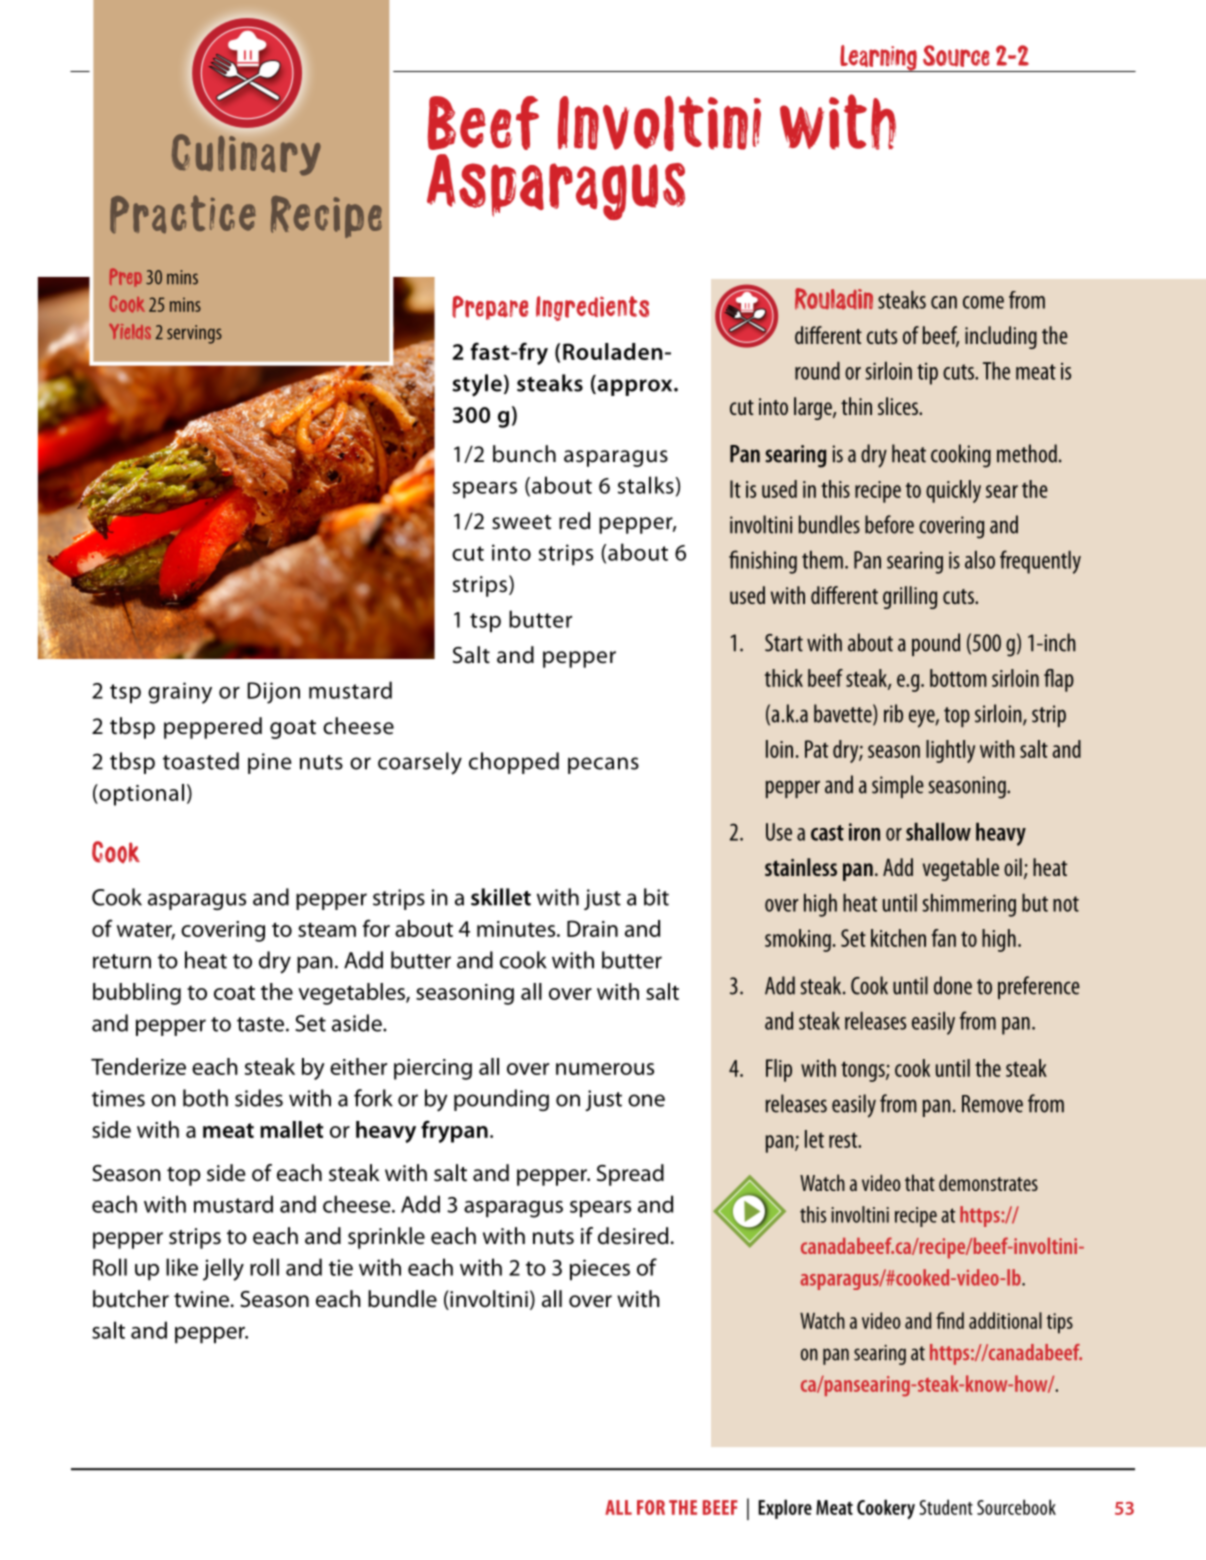 This screenshot has width=1206, height=1560. I want to click on jelly, so click(223, 1269).
